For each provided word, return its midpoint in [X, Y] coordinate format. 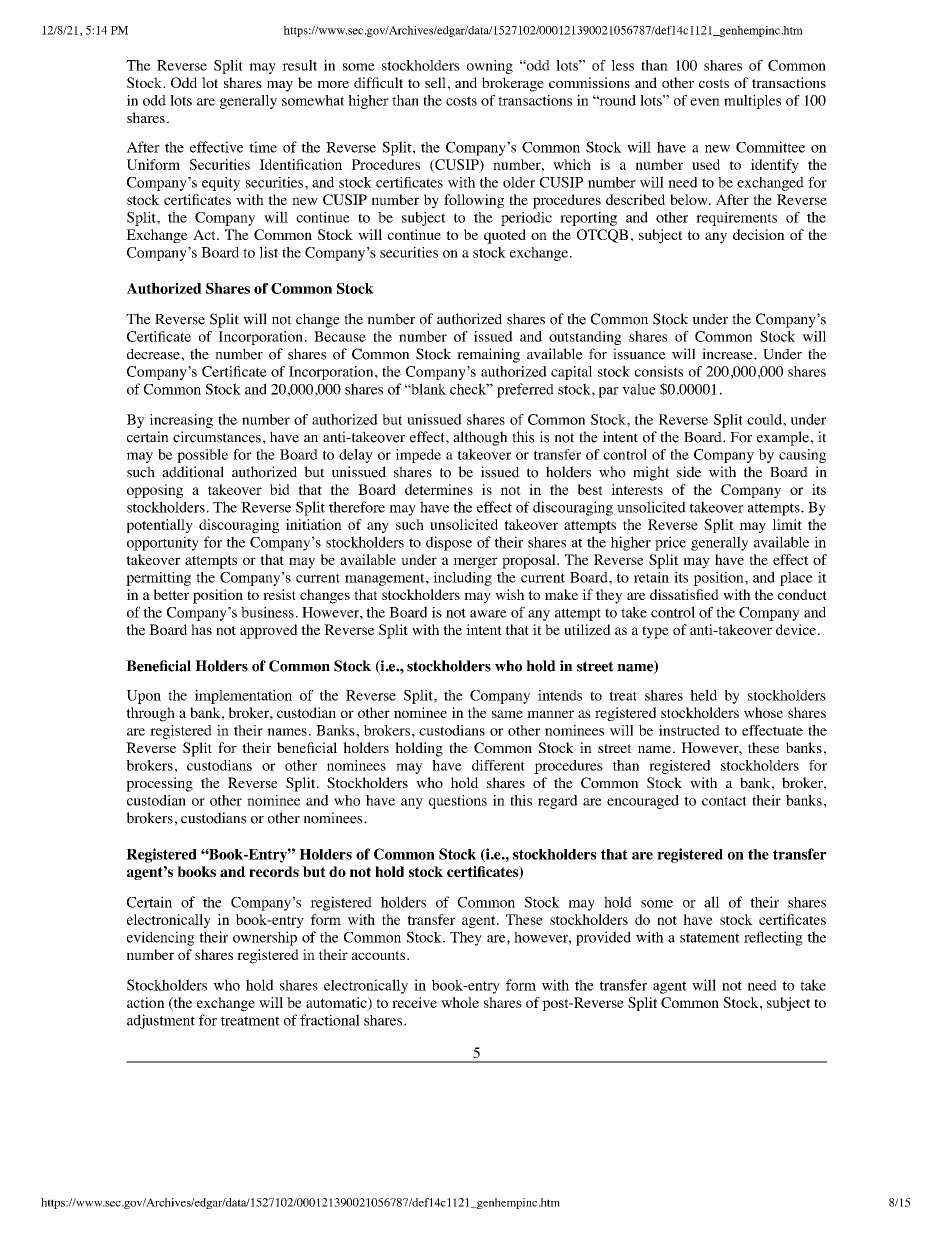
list [268, 252]
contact [724, 801]
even [705, 102]
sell [435, 82]
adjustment [161, 1021]
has [201, 629]
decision [759, 234]
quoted [505, 236]
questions [458, 802]
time [263, 147]
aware [488, 614]
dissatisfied [684, 594]
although [480, 438]
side [689, 472]
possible [202, 456]
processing [159, 784]
